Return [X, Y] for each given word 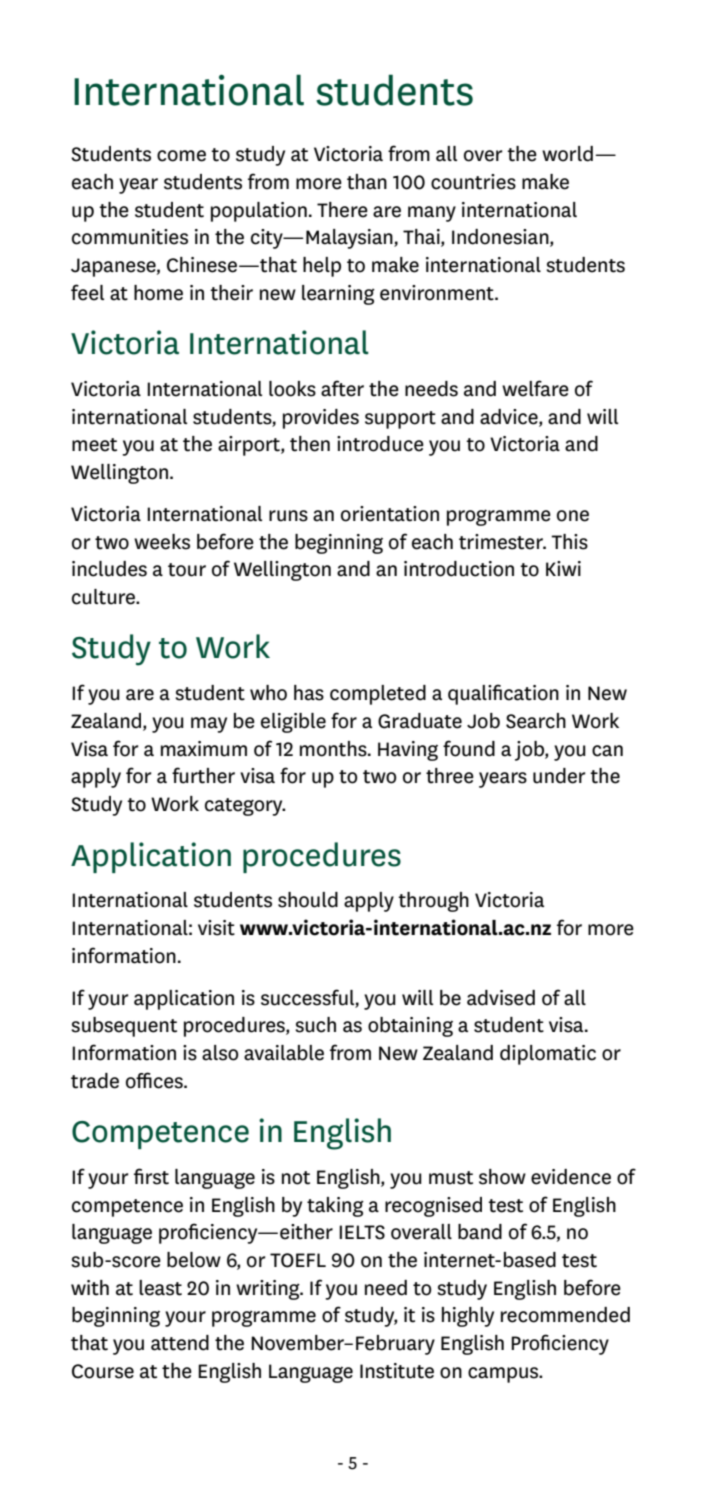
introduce [380, 444]
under [559, 776]
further [203, 775]
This [569, 542]
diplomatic [548, 1055]
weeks [162, 542]
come [181, 156]
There [342, 210]
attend [180, 1343]
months [334, 749]
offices [155, 1080]
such [315, 1025]
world [567, 154]
